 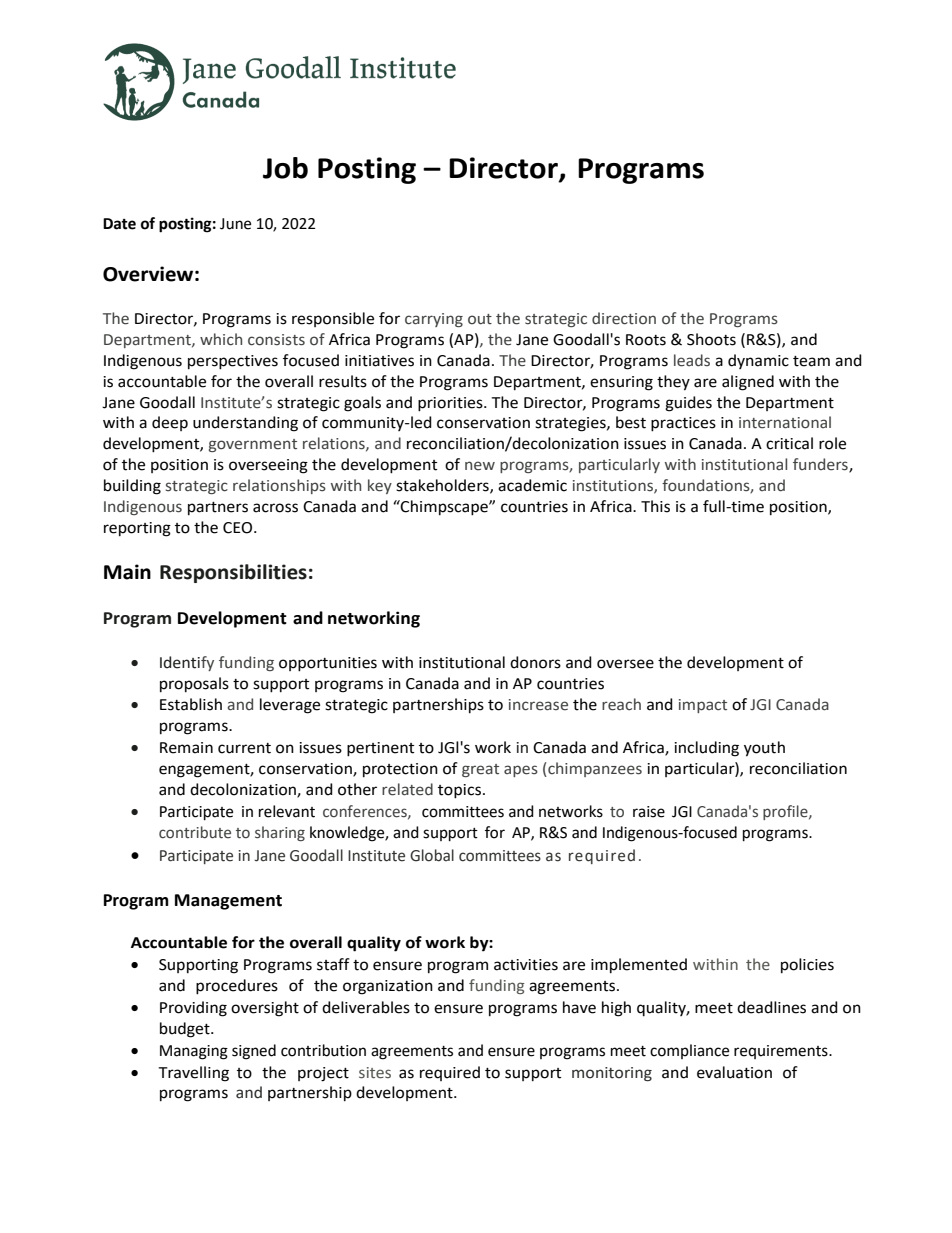 I want to click on contribute, so click(x=195, y=832).
